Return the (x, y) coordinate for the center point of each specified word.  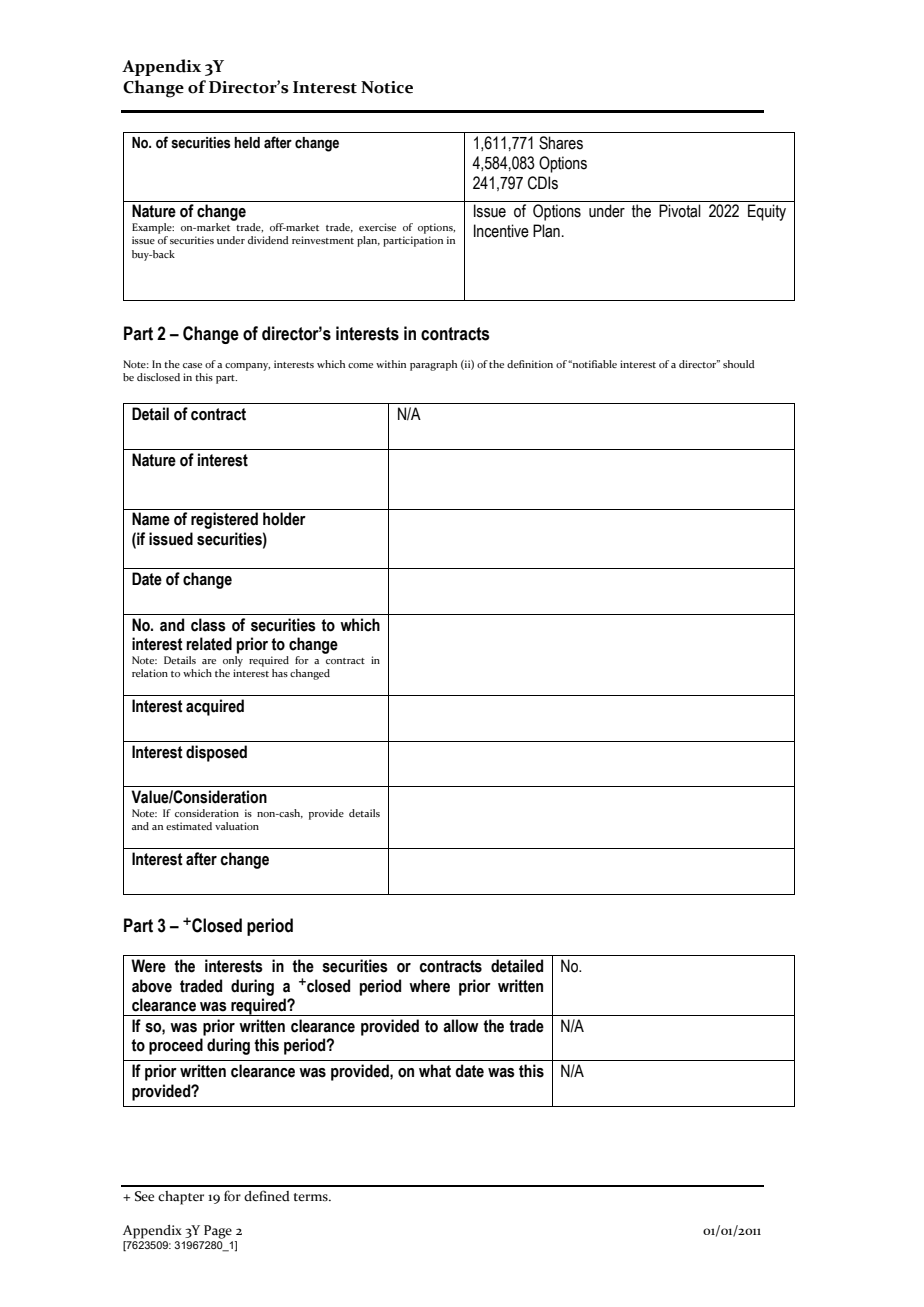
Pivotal (680, 211)
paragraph (433, 365)
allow (461, 1026)
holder (284, 519)
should (739, 364)
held (247, 143)
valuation (237, 826)
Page (218, 1232)
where (429, 986)
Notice (387, 87)
